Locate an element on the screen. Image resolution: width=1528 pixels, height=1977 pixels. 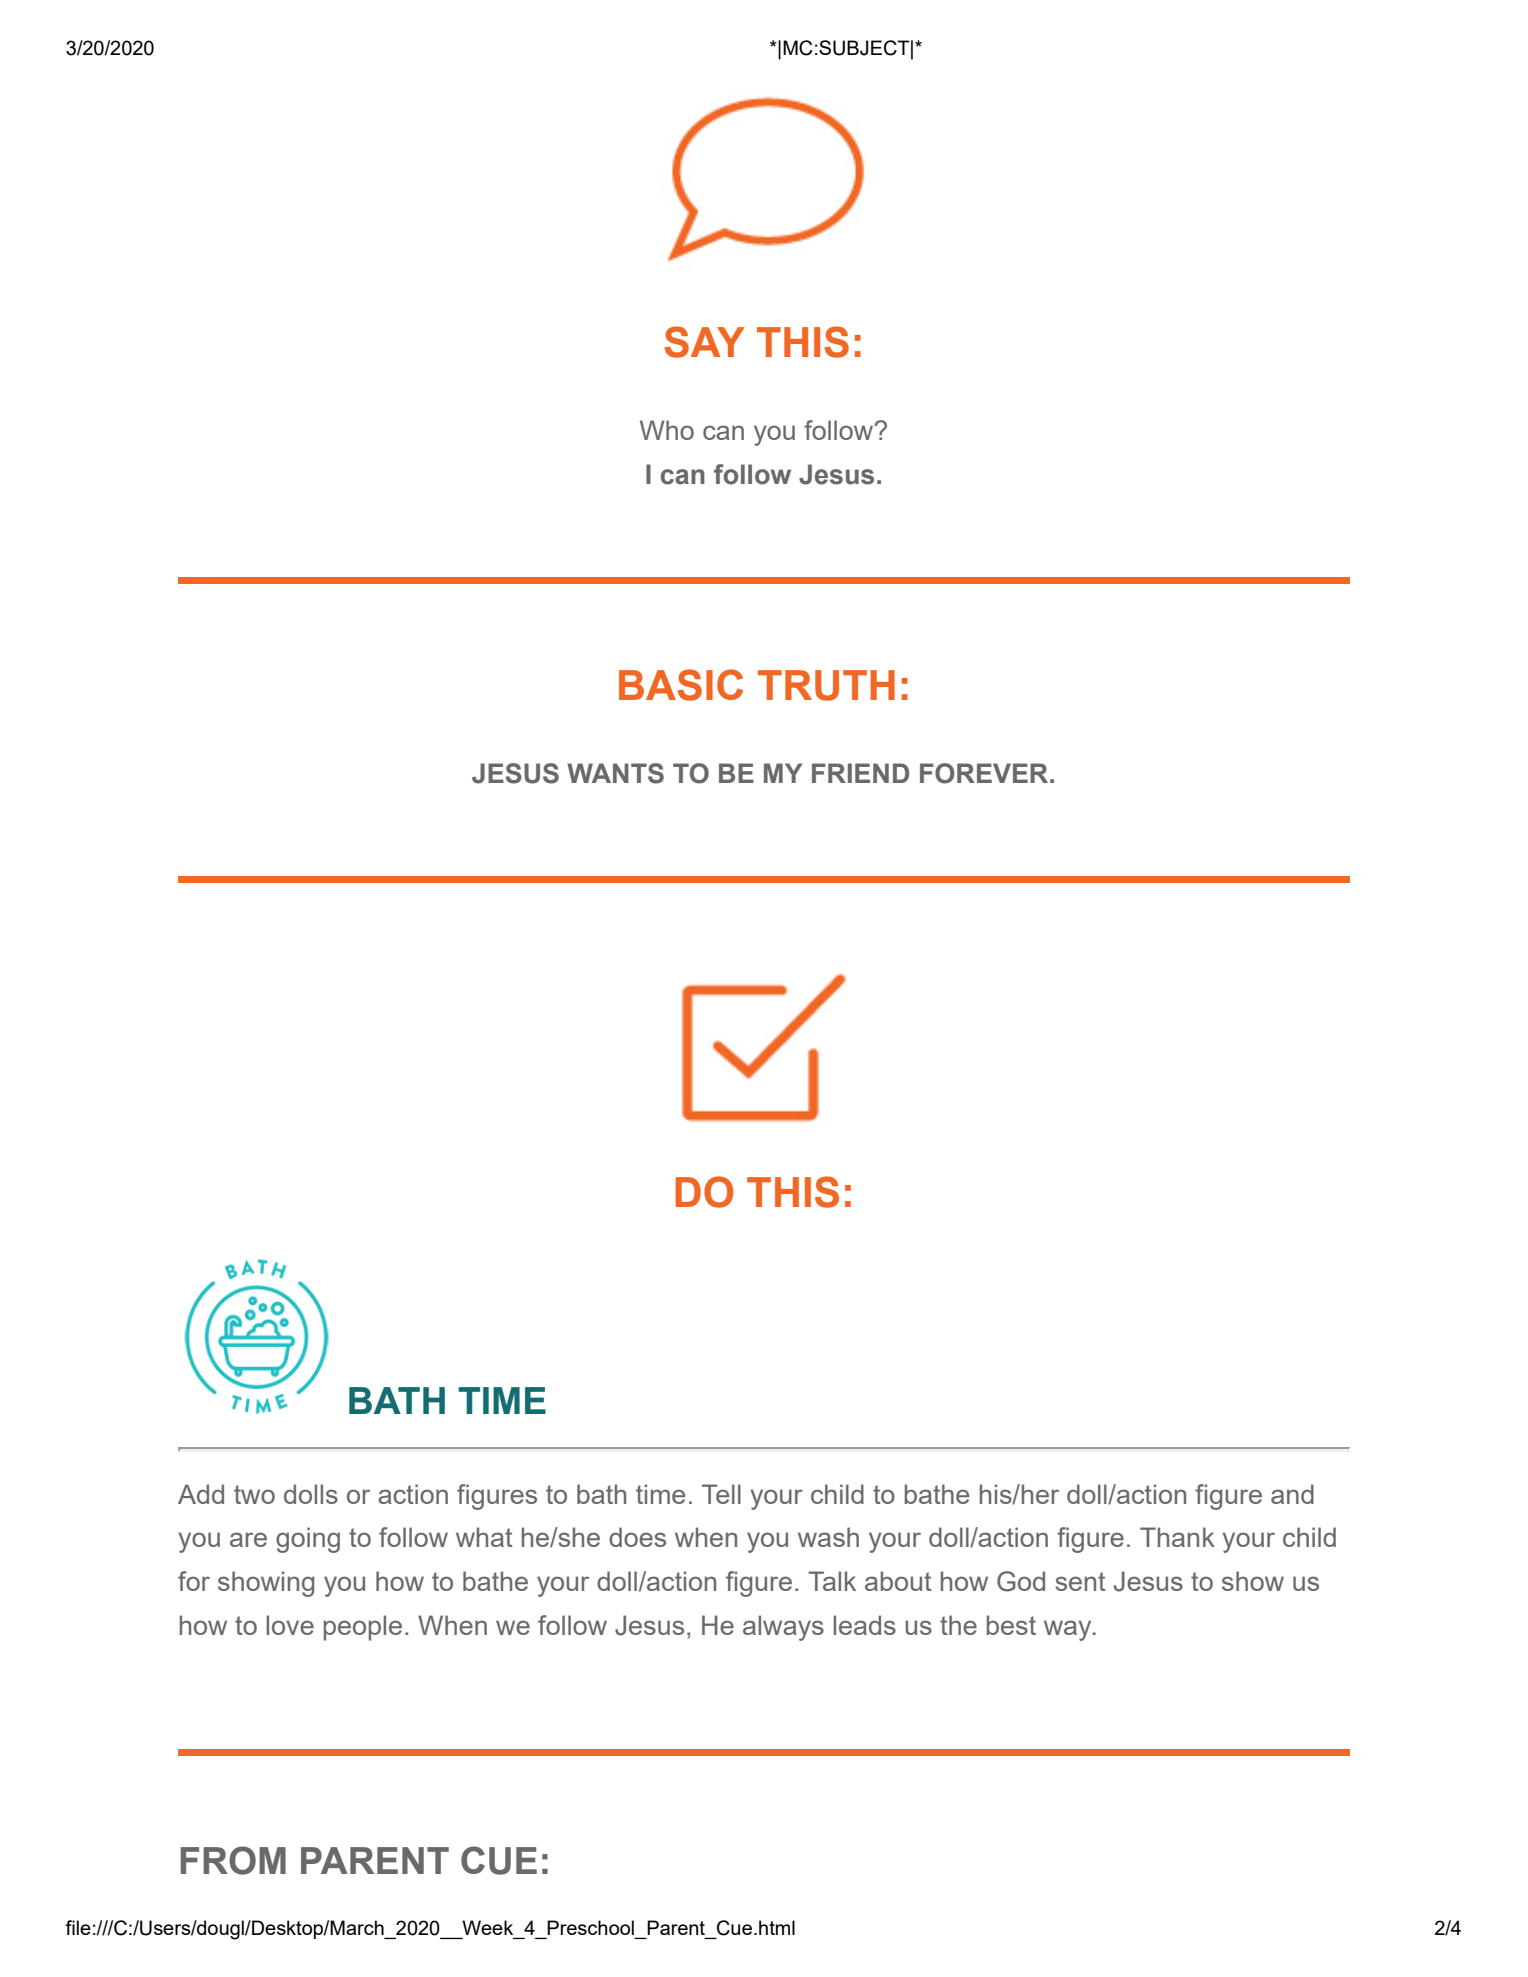
SAY is located at coordinates (704, 342).
